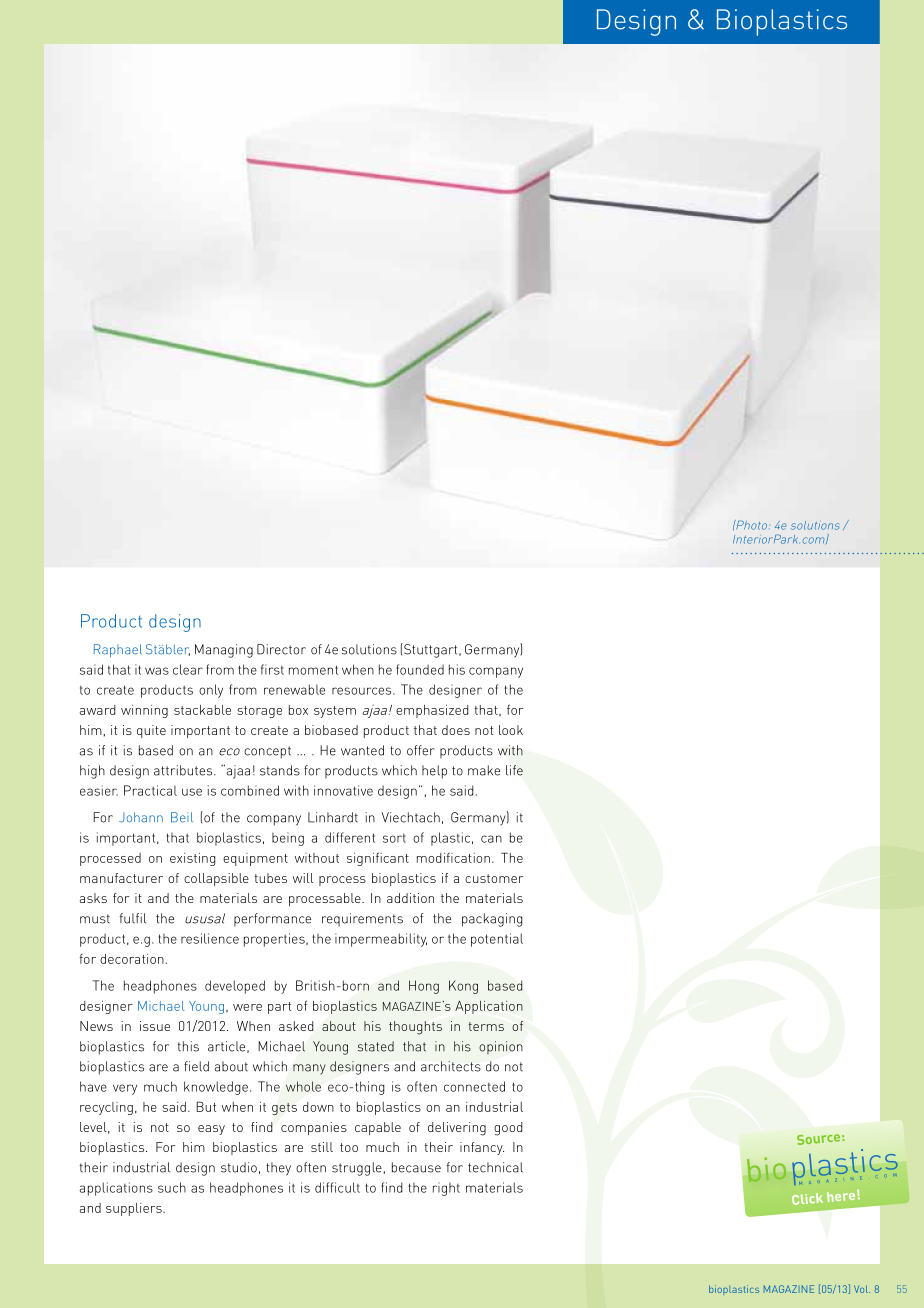 This screenshot has height=1308, width=924. Describe the element at coordinates (514, 770) in the screenshot. I see `life` at that location.
